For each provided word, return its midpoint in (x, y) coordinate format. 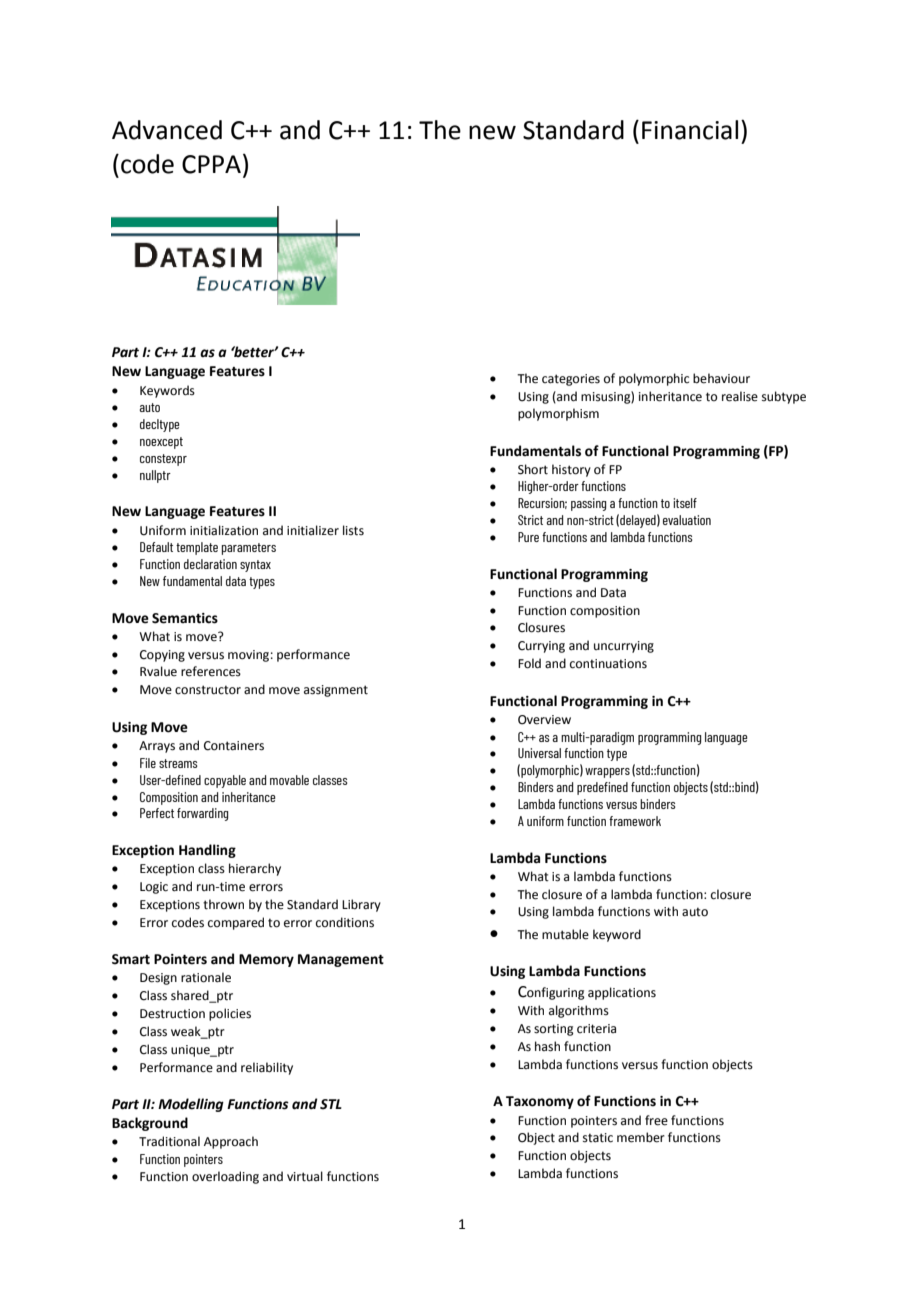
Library (361, 905)
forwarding (202, 814)
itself (685, 503)
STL (331, 1104)
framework (635, 821)
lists (353, 530)
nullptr (155, 476)
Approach (231, 1142)
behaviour (721, 378)
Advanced (167, 130)
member (641, 1137)
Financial (690, 130)
